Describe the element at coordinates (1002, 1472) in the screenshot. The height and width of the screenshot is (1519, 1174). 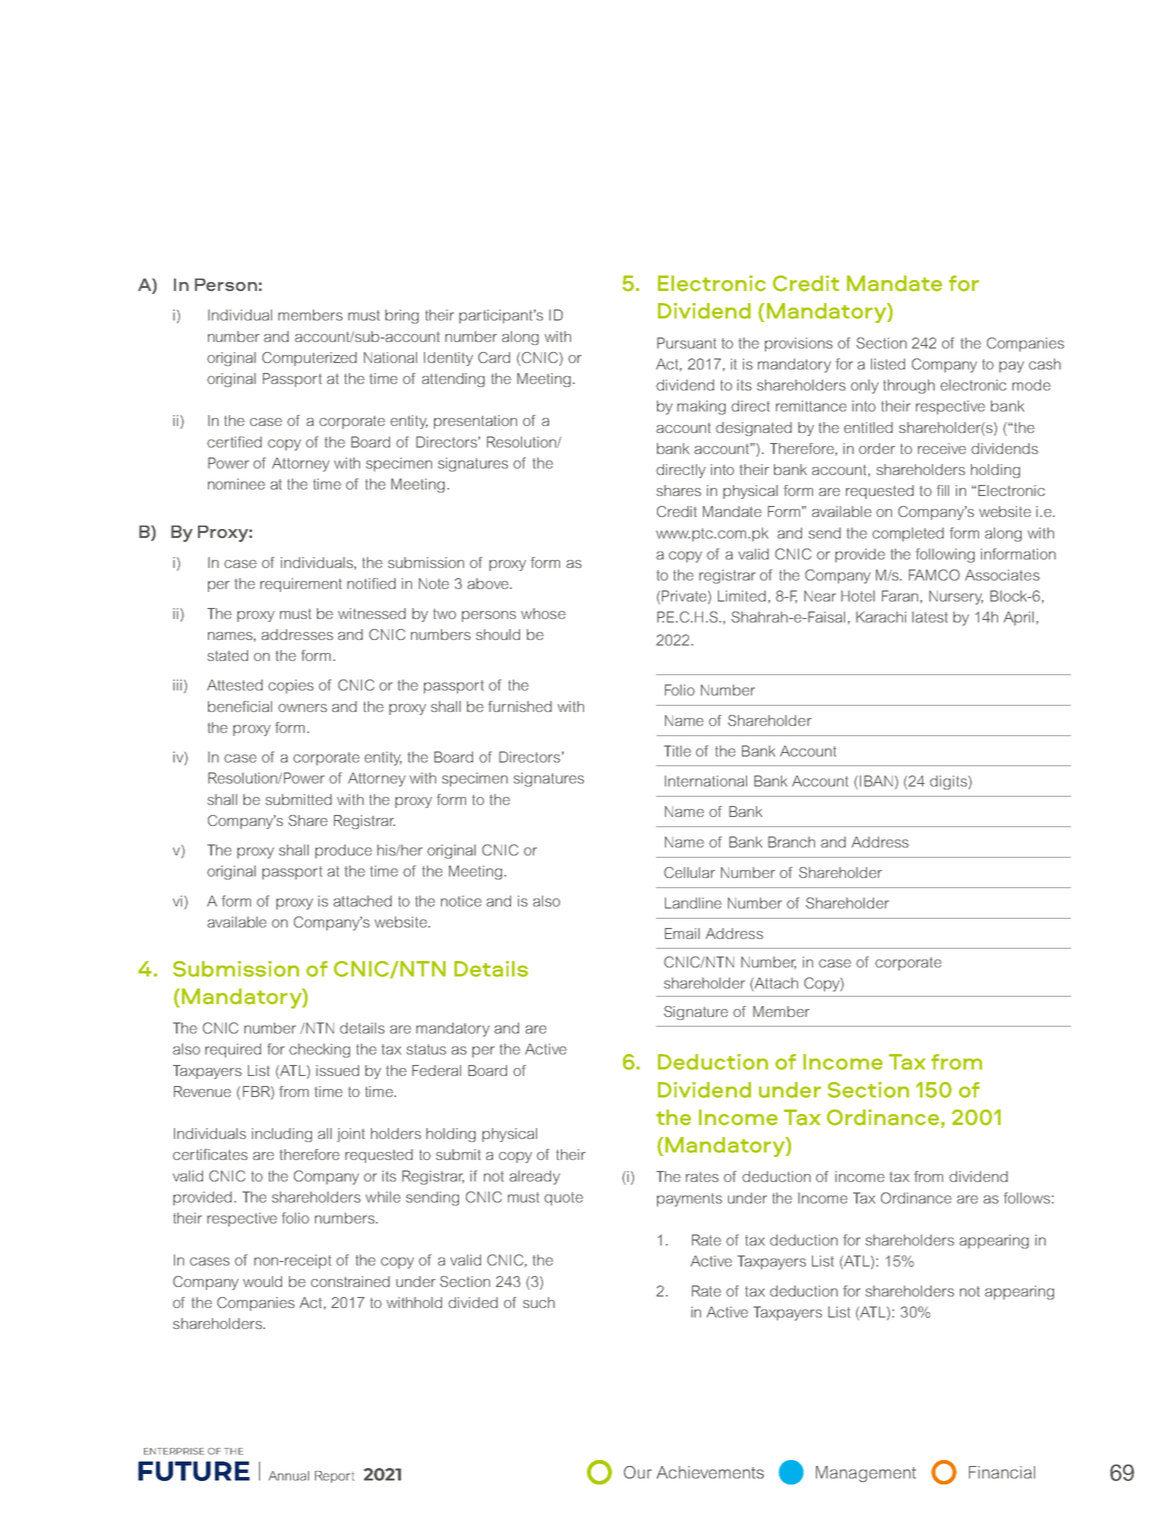
I see `Financial` at that location.
